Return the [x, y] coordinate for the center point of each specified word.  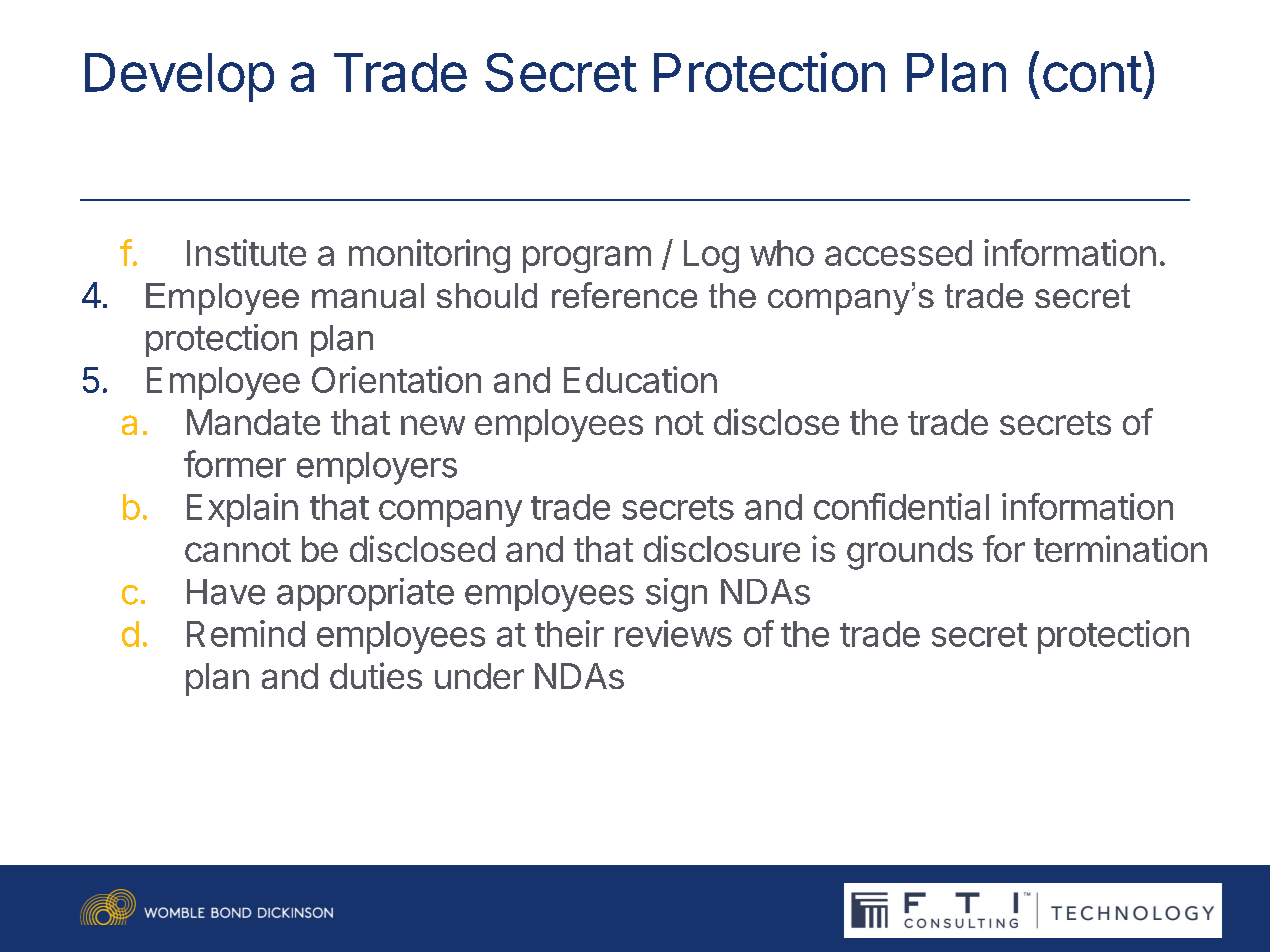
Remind [246, 633]
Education [640, 379]
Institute [246, 252]
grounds [910, 553]
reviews [673, 633]
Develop [179, 77]
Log [711, 256]
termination [1120, 548]
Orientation [396, 379]
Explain [242, 510]
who [782, 253]
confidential [901, 506]
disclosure [722, 548]
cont [1092, 74]
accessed [898, 253]
